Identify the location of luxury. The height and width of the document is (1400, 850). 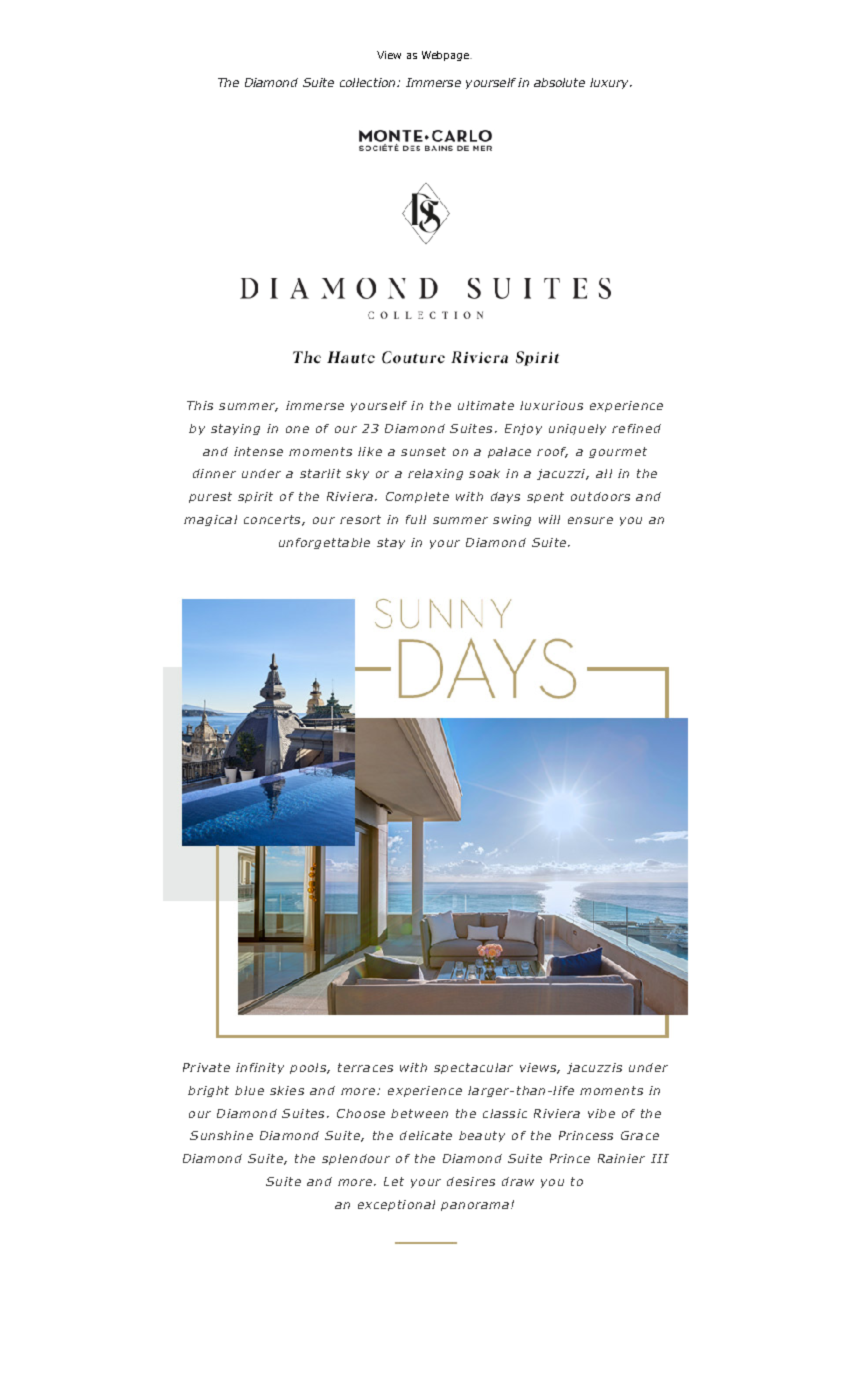
(610, 83).
